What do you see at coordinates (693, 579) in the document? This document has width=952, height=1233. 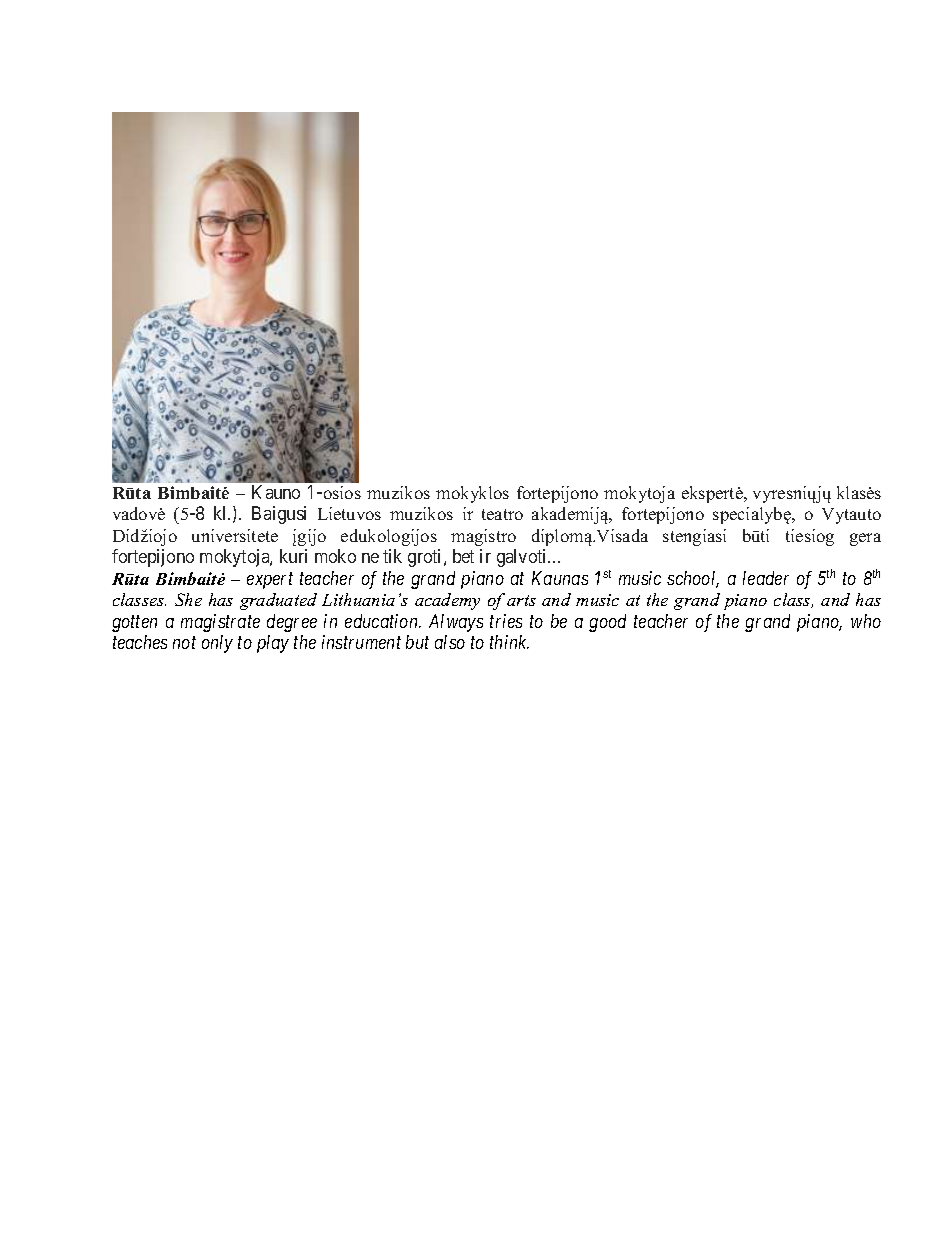 I see `school` at bounding box center [693, 579].
